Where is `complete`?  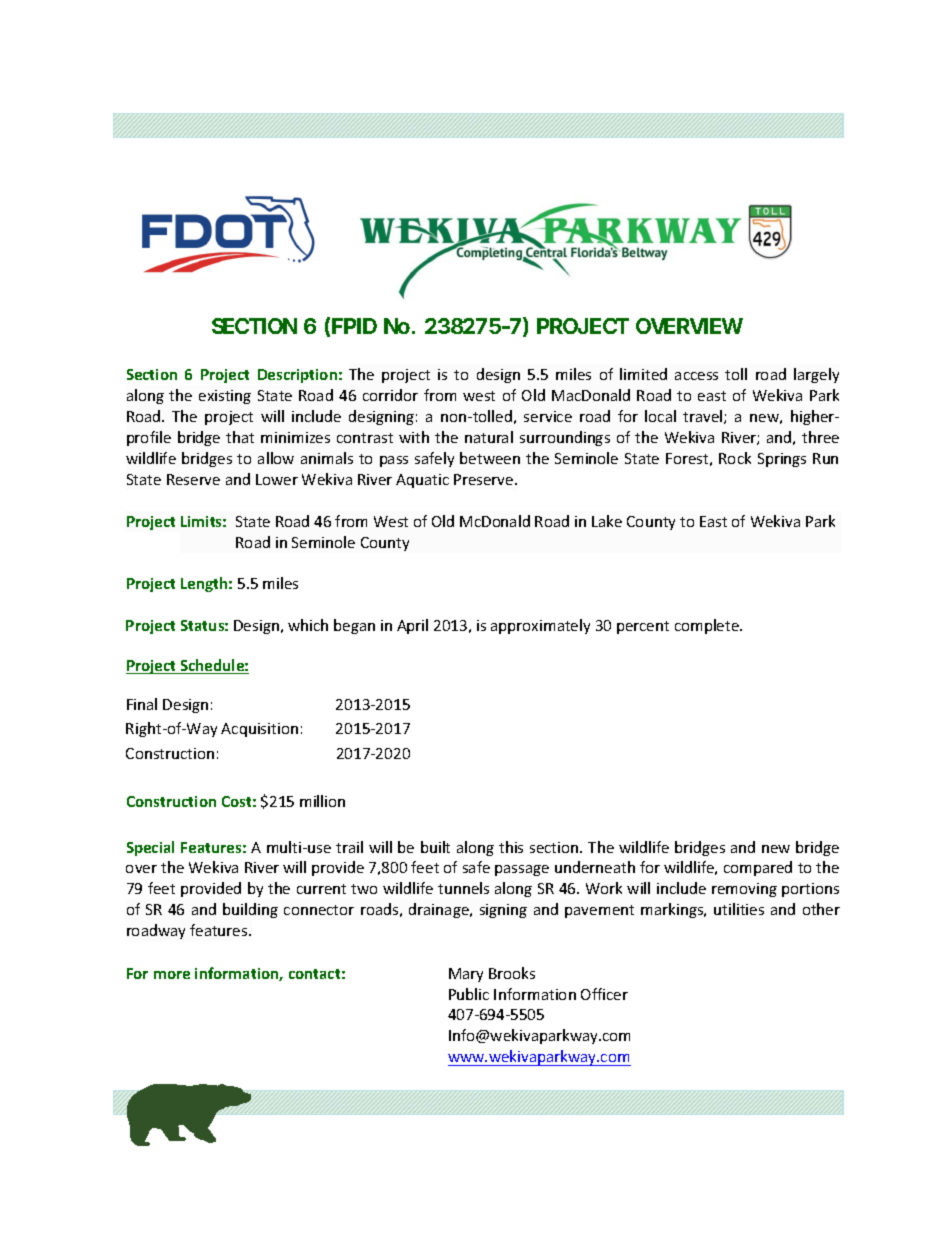 complete is located at coordinates (708, 626).
